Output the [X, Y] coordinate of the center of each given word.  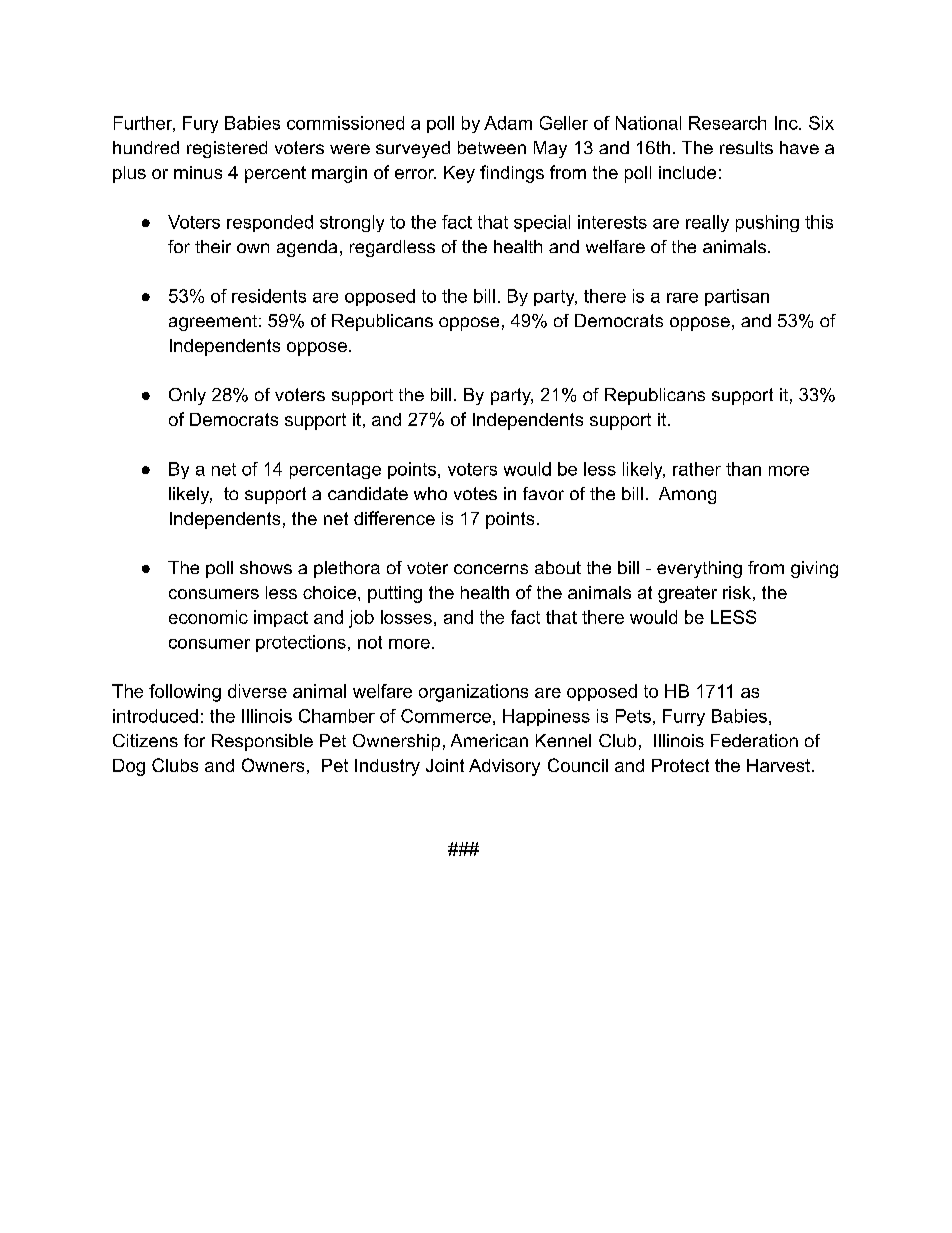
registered [227, 149]
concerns [491, 569]
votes [475, 493]
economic [208, 617]
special [542, 223]
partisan [737, 297]
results [746, 147]
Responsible [262, 742]
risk [737, 592]
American [489, 740]
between [492, 147]
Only [187, 396]
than [743, 469]
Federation [754, 740]
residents [269, 296]
